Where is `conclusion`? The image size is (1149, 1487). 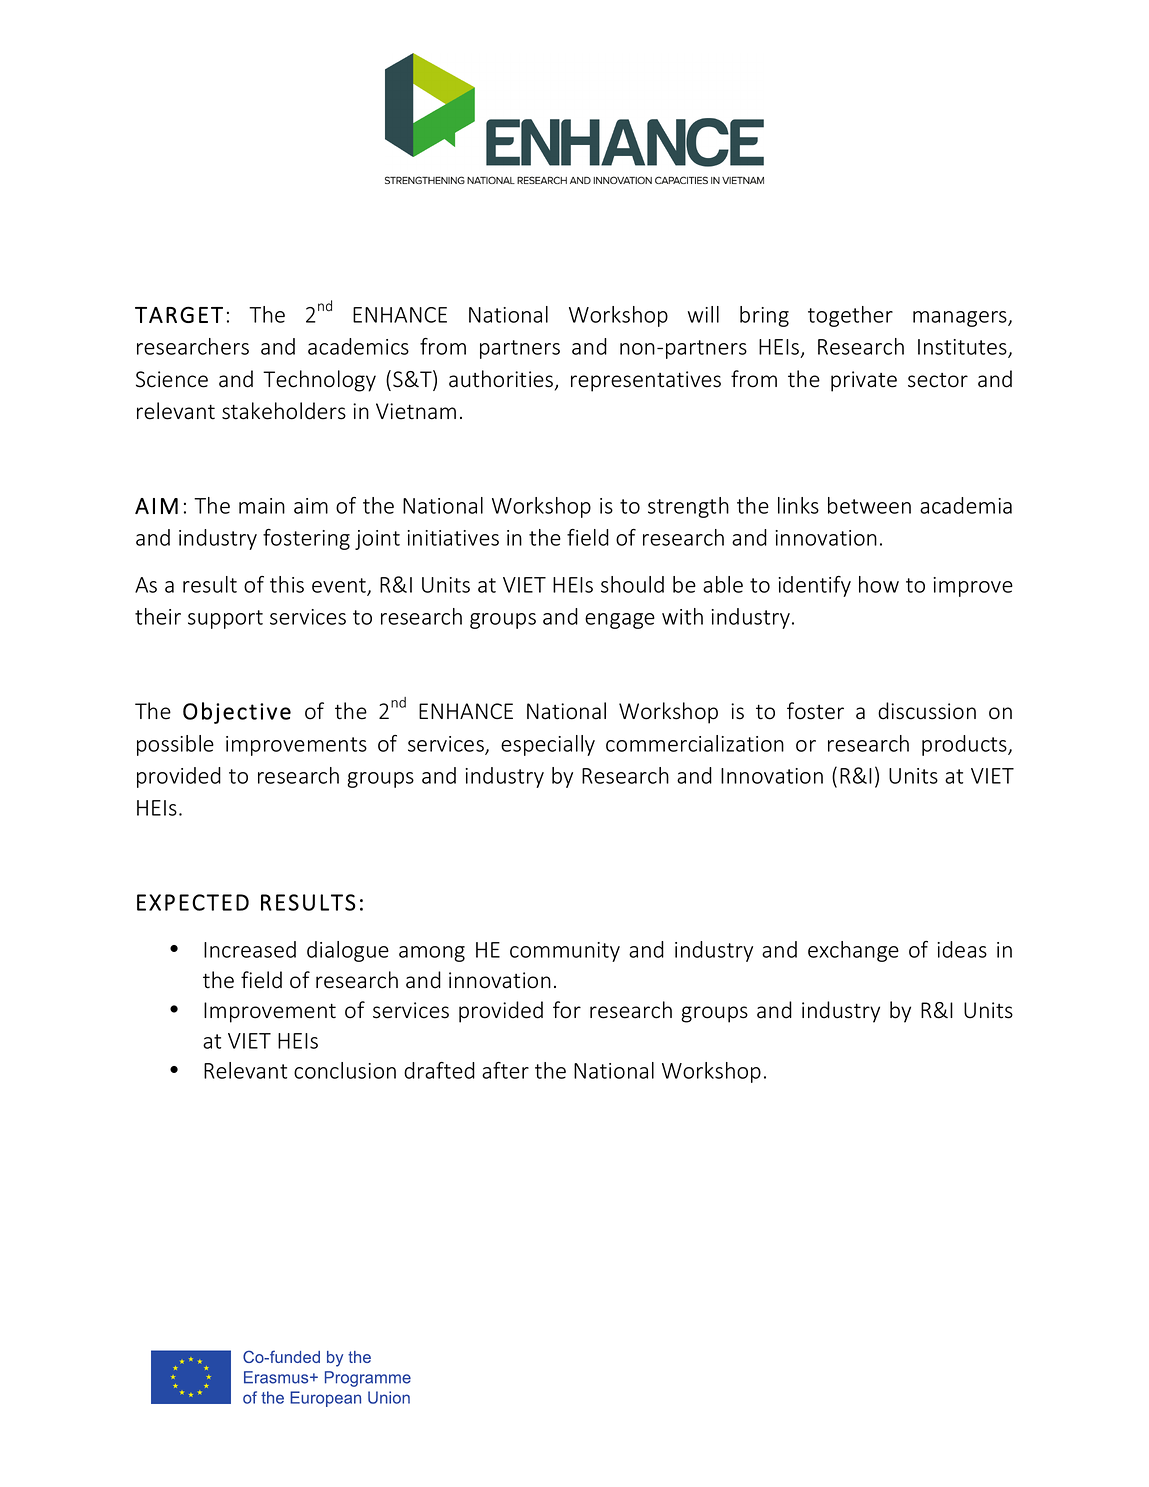 conclusion is located at coordinates (345, 1070).
